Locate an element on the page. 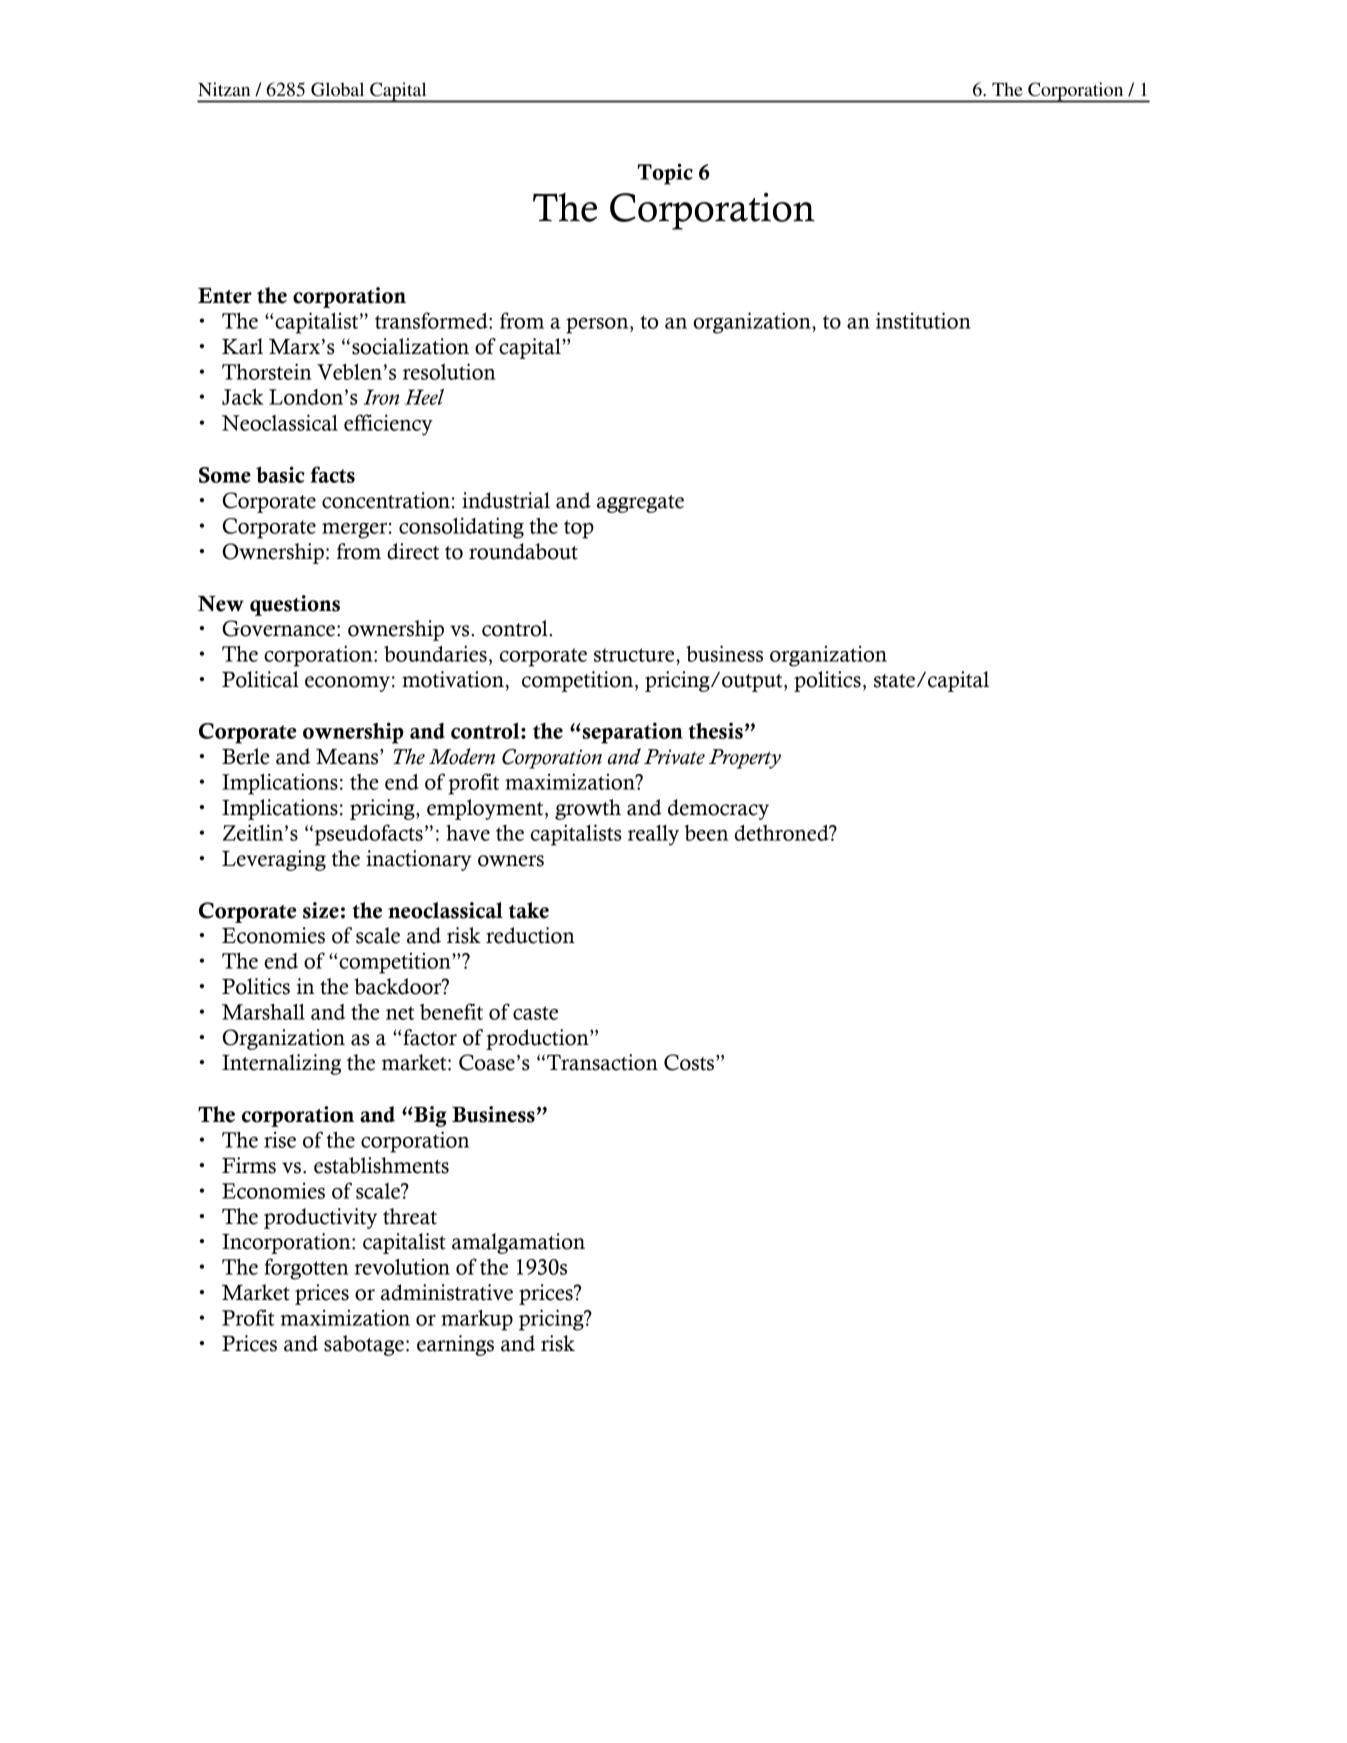 The height and width of the image is (1743, 1347). economy is located at coordinates (347, 684).
